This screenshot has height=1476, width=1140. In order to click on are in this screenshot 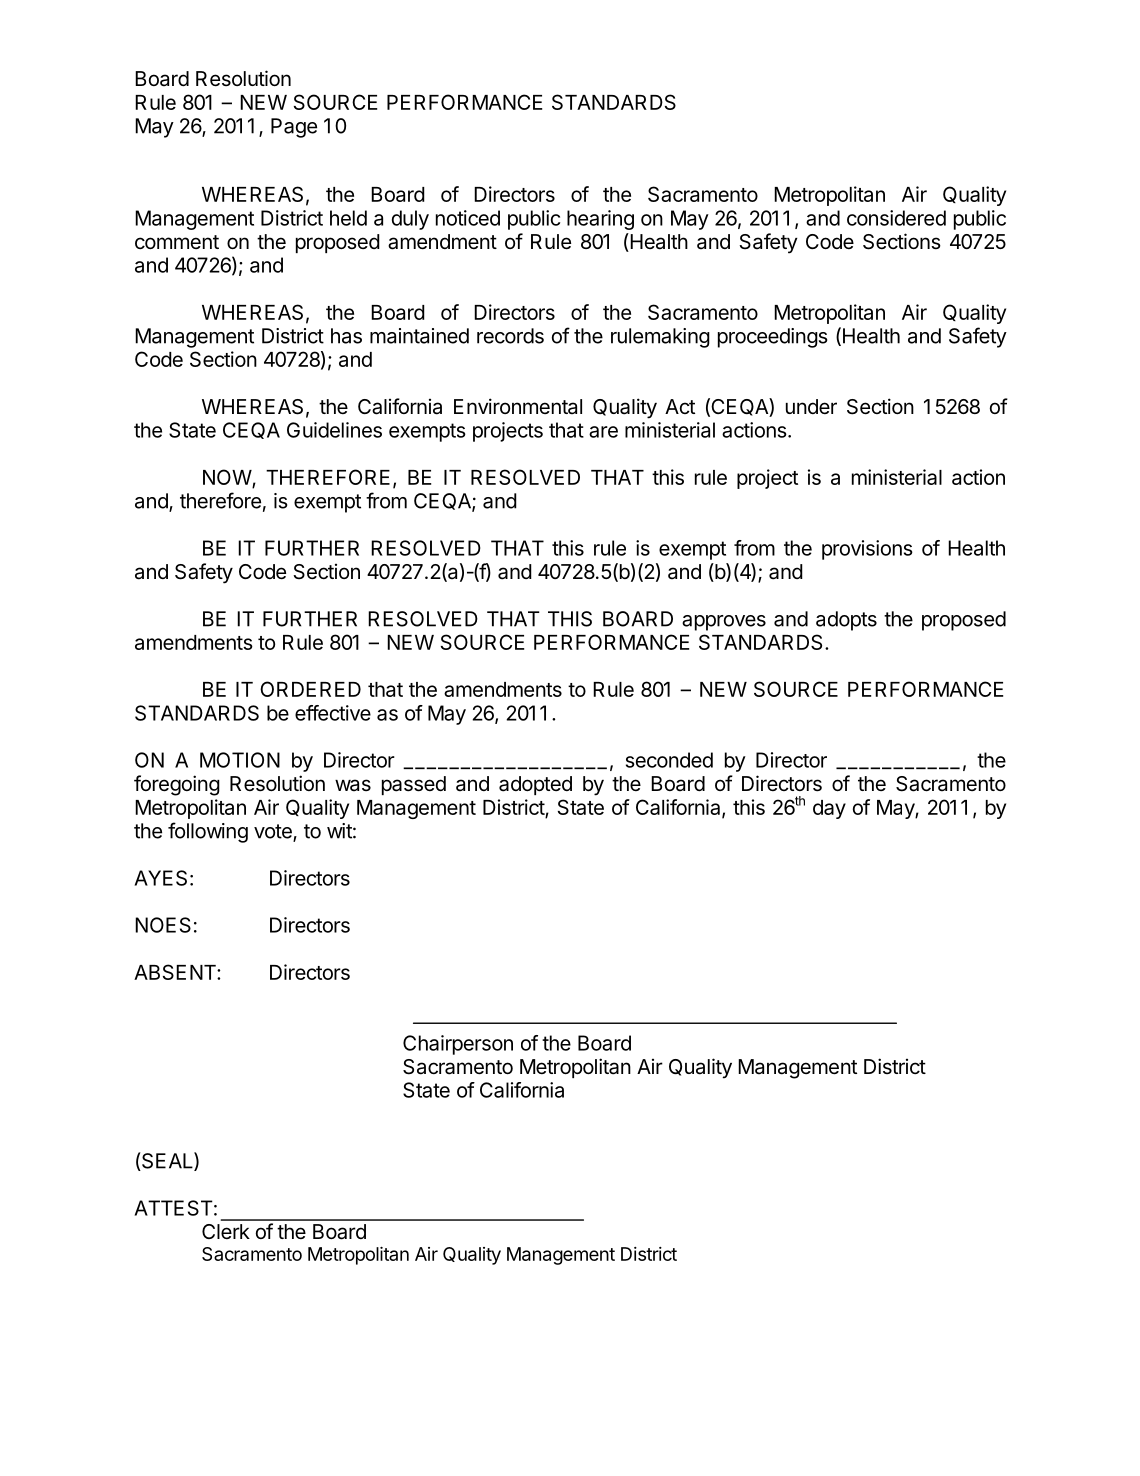, I will do `click(603, 432)`.
